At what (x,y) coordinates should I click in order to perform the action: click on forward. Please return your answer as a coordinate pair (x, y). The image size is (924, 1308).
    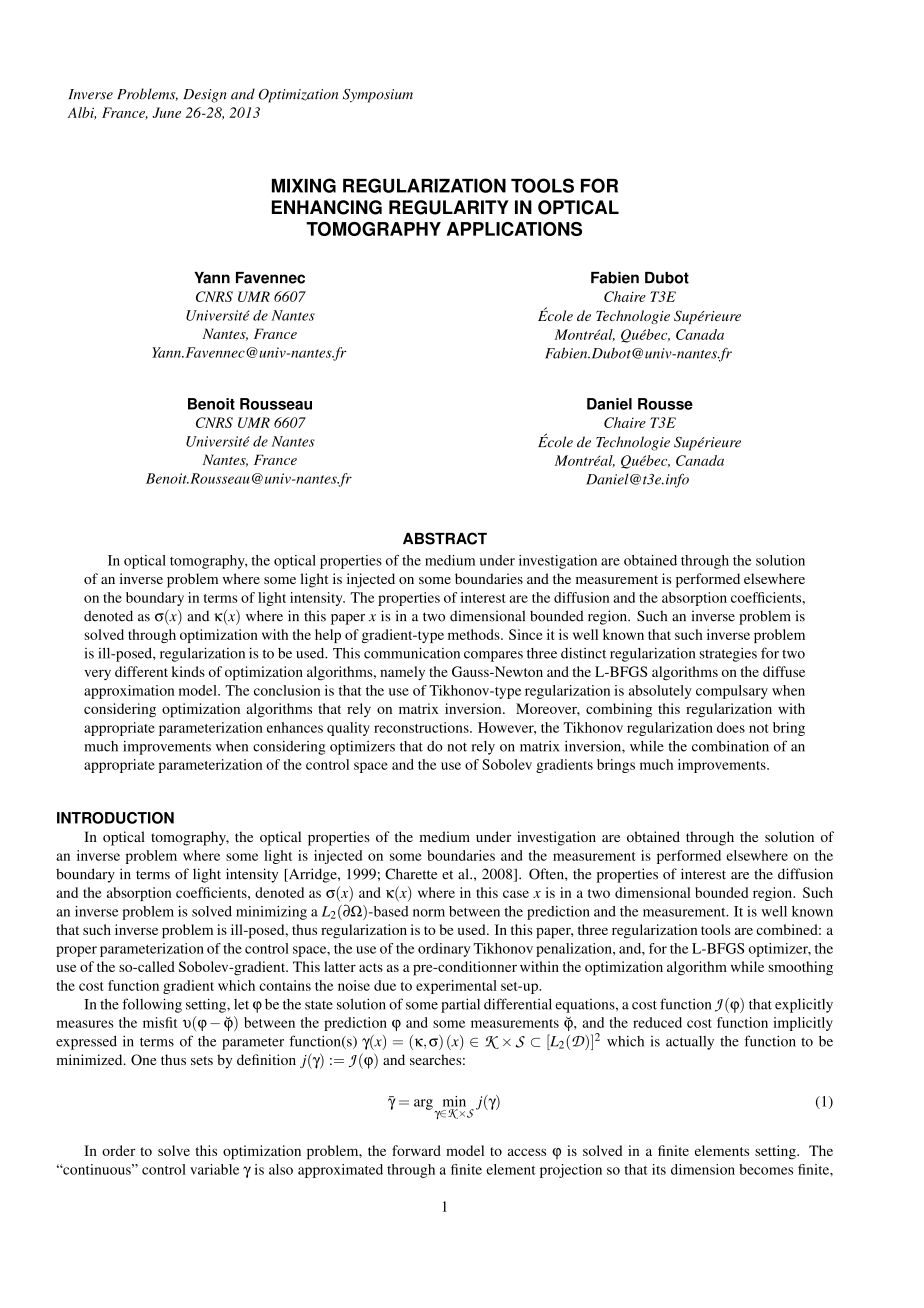
    Looking at the image, I should click on (416, 1150).
